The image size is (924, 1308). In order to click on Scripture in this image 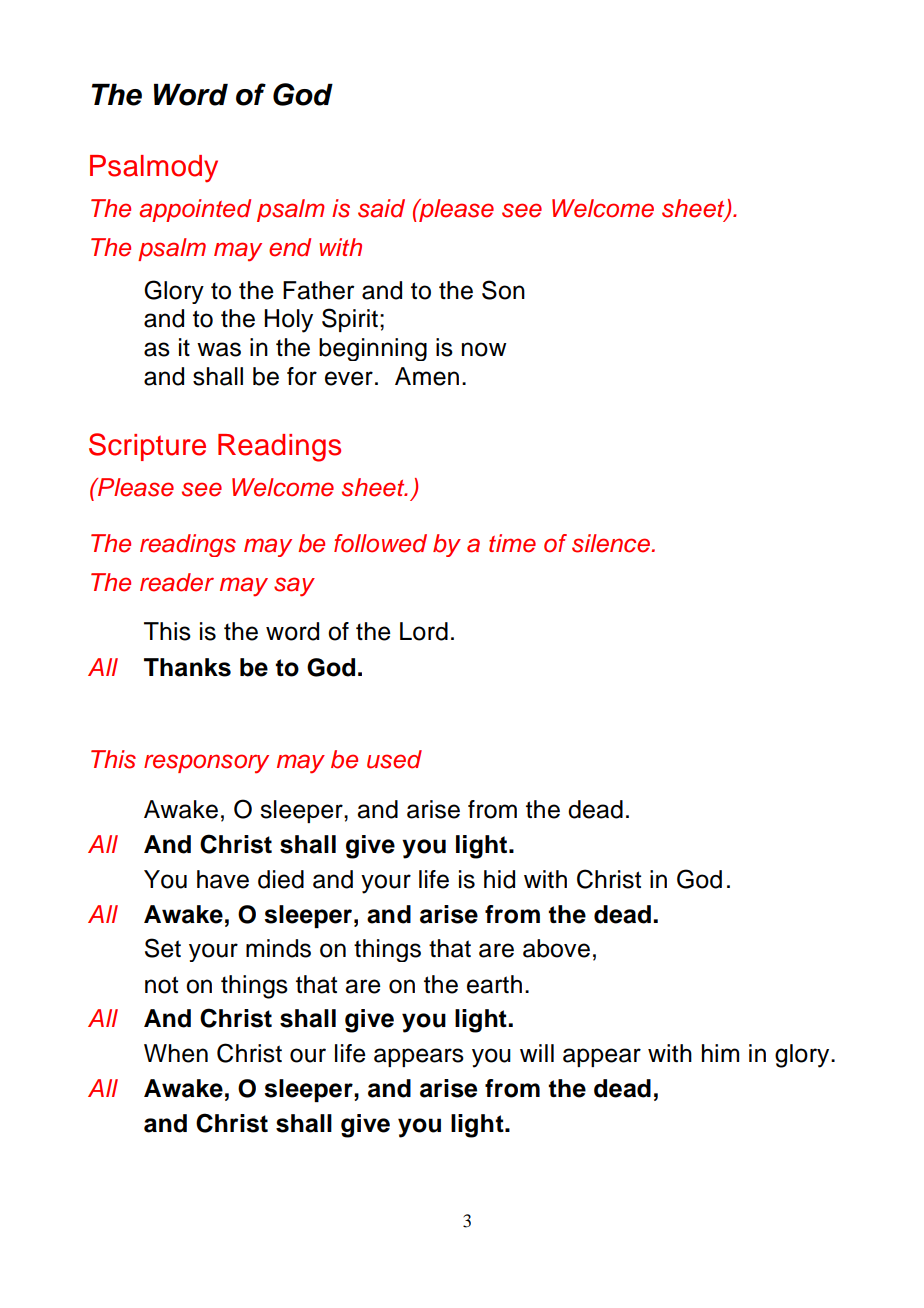, I will do `click(147, 447)`.
